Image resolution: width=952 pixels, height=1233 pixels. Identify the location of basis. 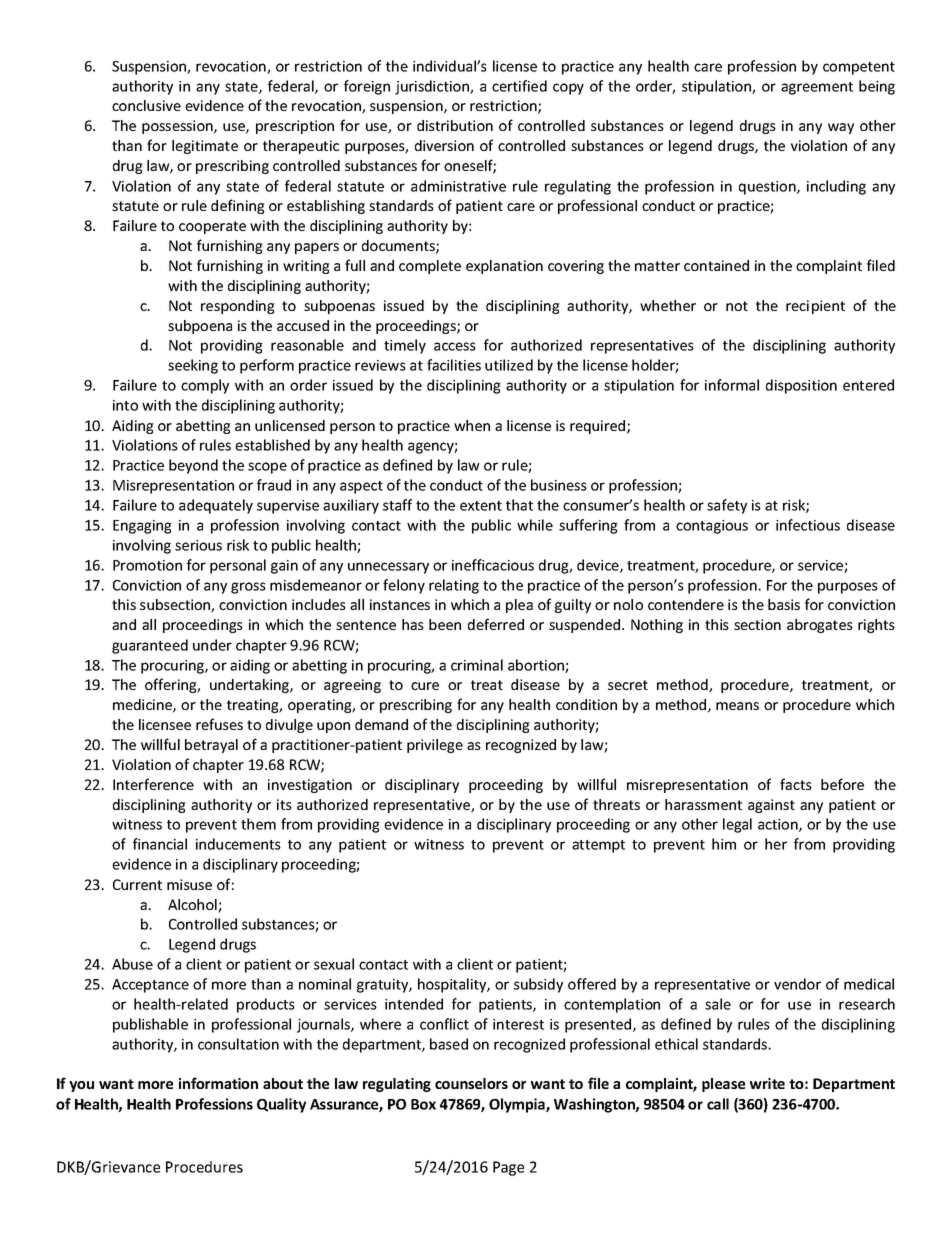
(784, 604).
